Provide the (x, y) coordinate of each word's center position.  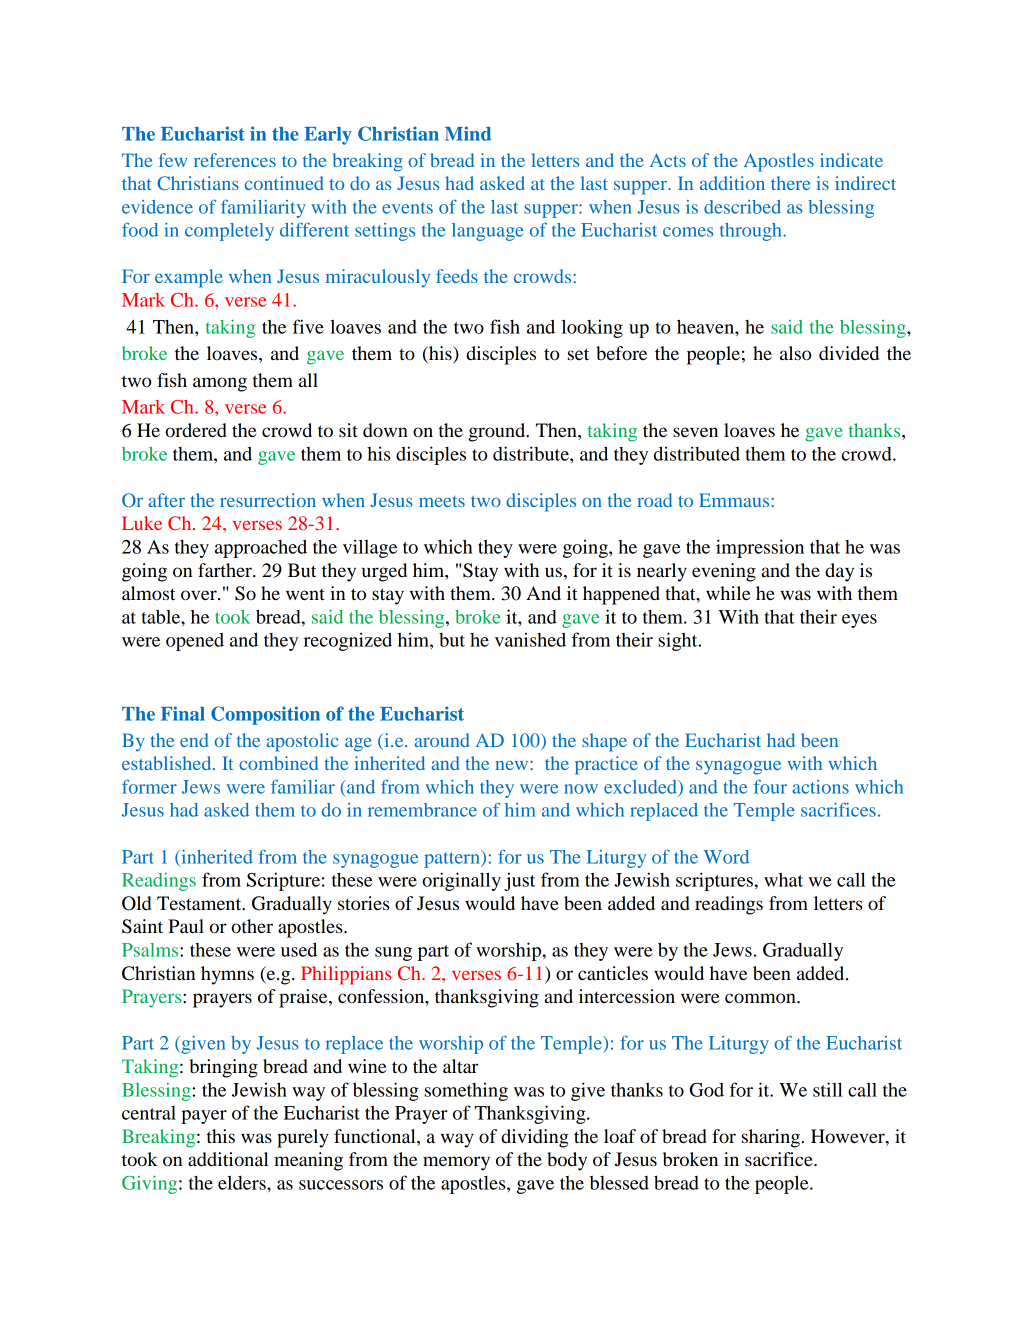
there (791, 183)
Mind (468, 133)
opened (195, 642)
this (221, 1136)
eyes (859, 621)
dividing (535, 1138)
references (235, 160)
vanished (530, 639)
